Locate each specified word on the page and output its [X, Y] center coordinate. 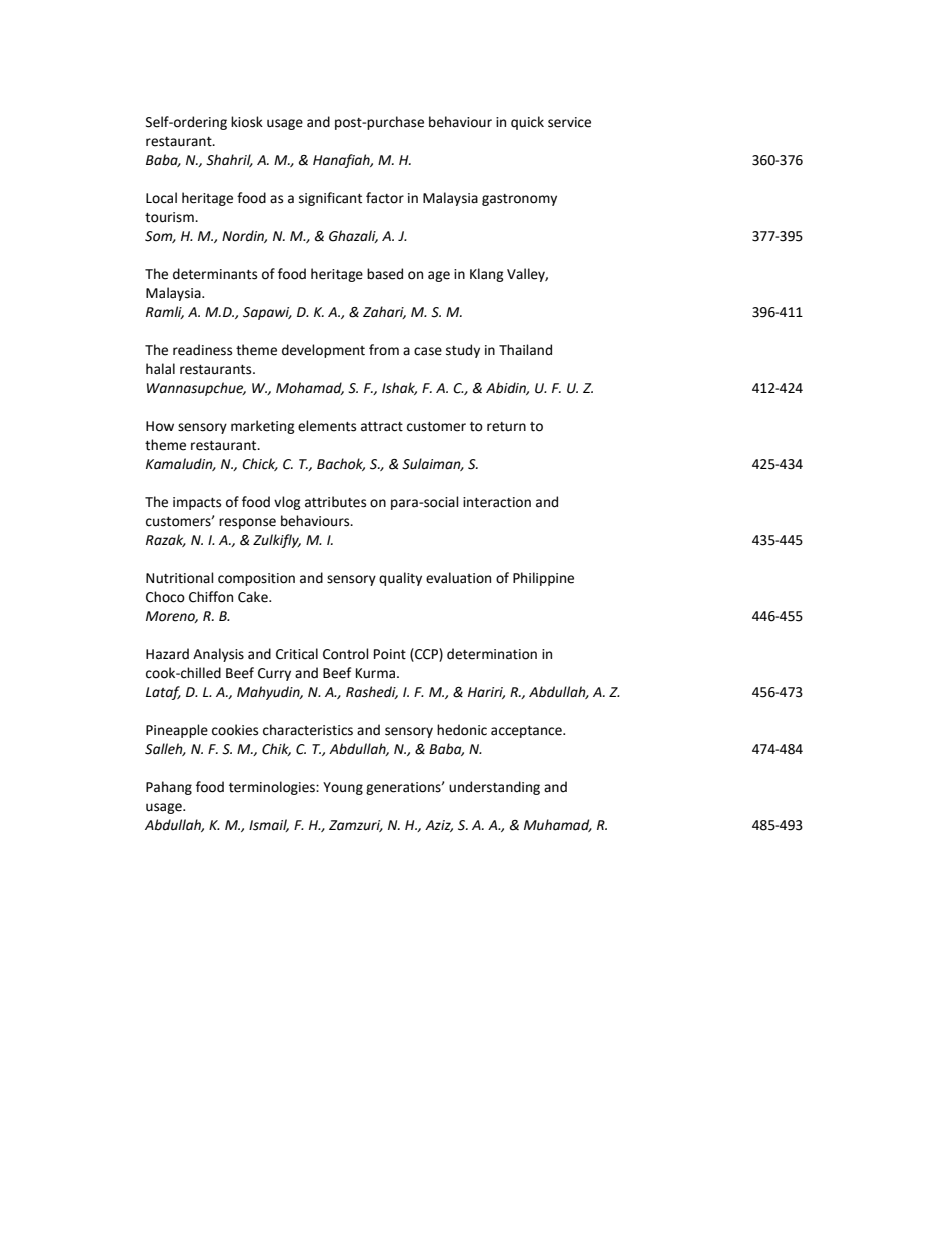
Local [161, 198]
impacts [197, 503]
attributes [335, 502]
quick [527, 123]
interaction [497, 502]
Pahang [169, 788]
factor [385, 198]
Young [343, 788]
